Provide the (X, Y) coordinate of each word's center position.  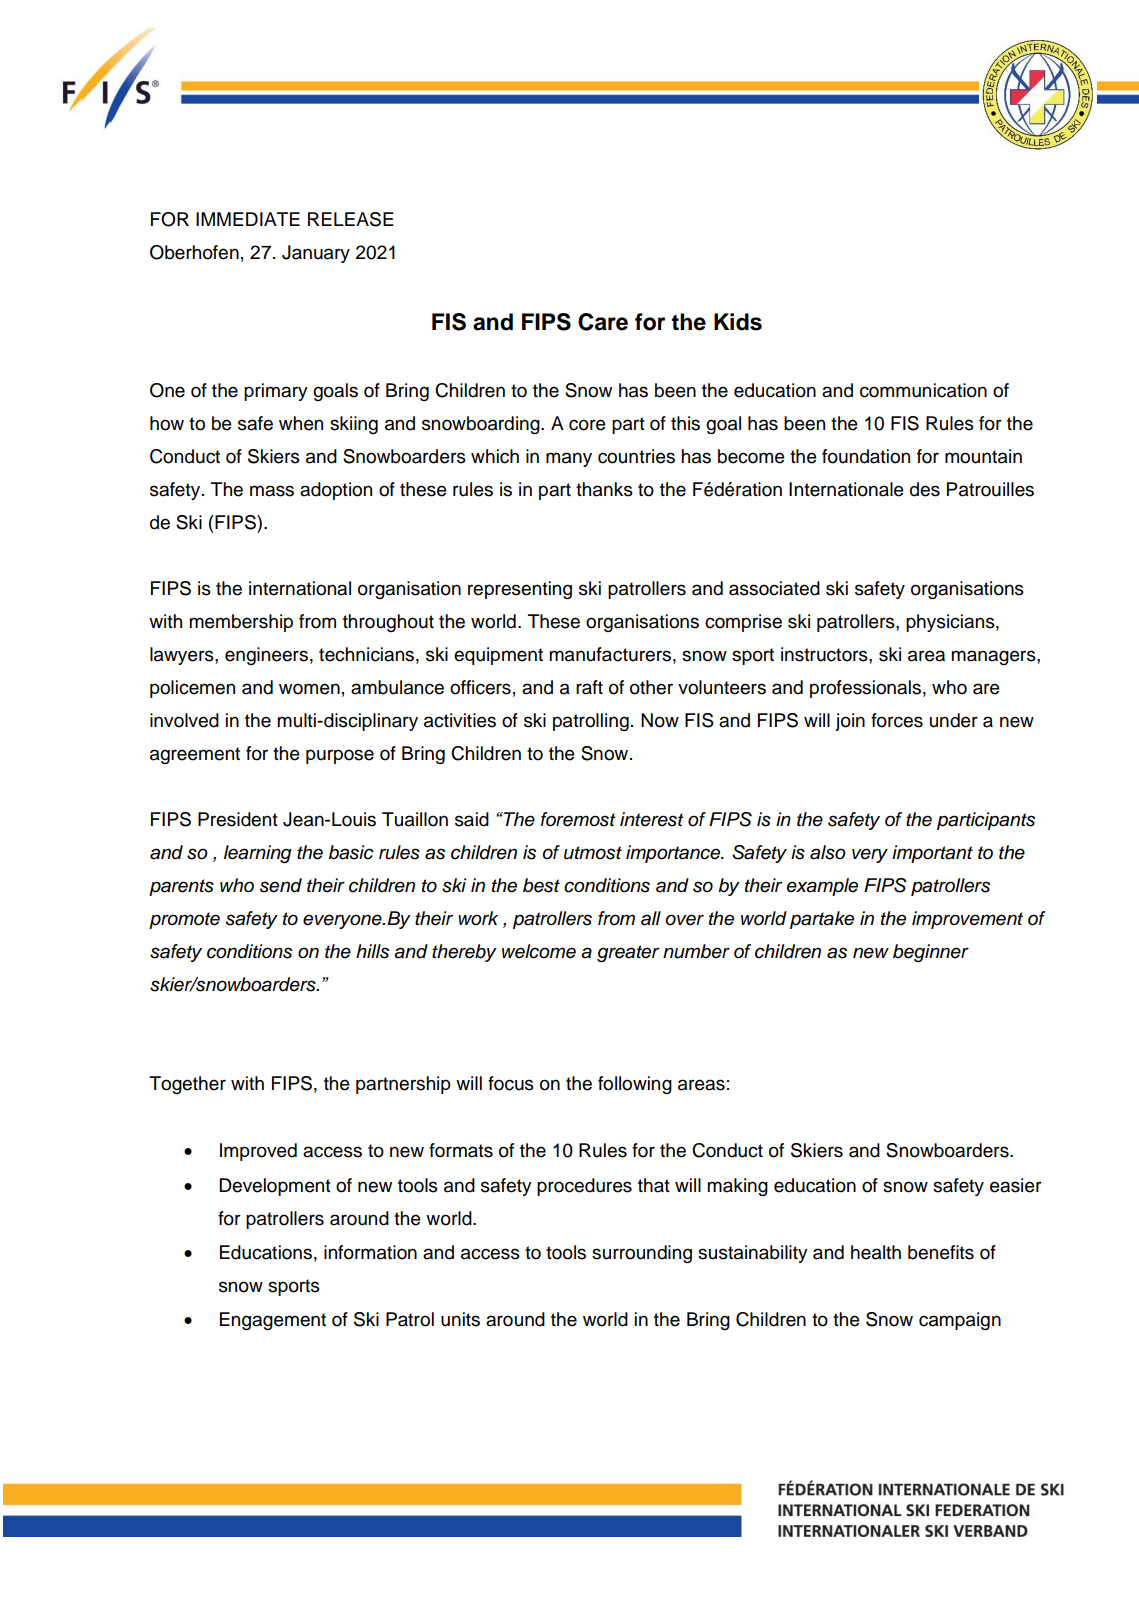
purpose (340, 756)
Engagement (273, 1321)
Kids (738, 322)
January (316, 254)
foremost (578, 819)
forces (897, 720)
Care (603, 322)
